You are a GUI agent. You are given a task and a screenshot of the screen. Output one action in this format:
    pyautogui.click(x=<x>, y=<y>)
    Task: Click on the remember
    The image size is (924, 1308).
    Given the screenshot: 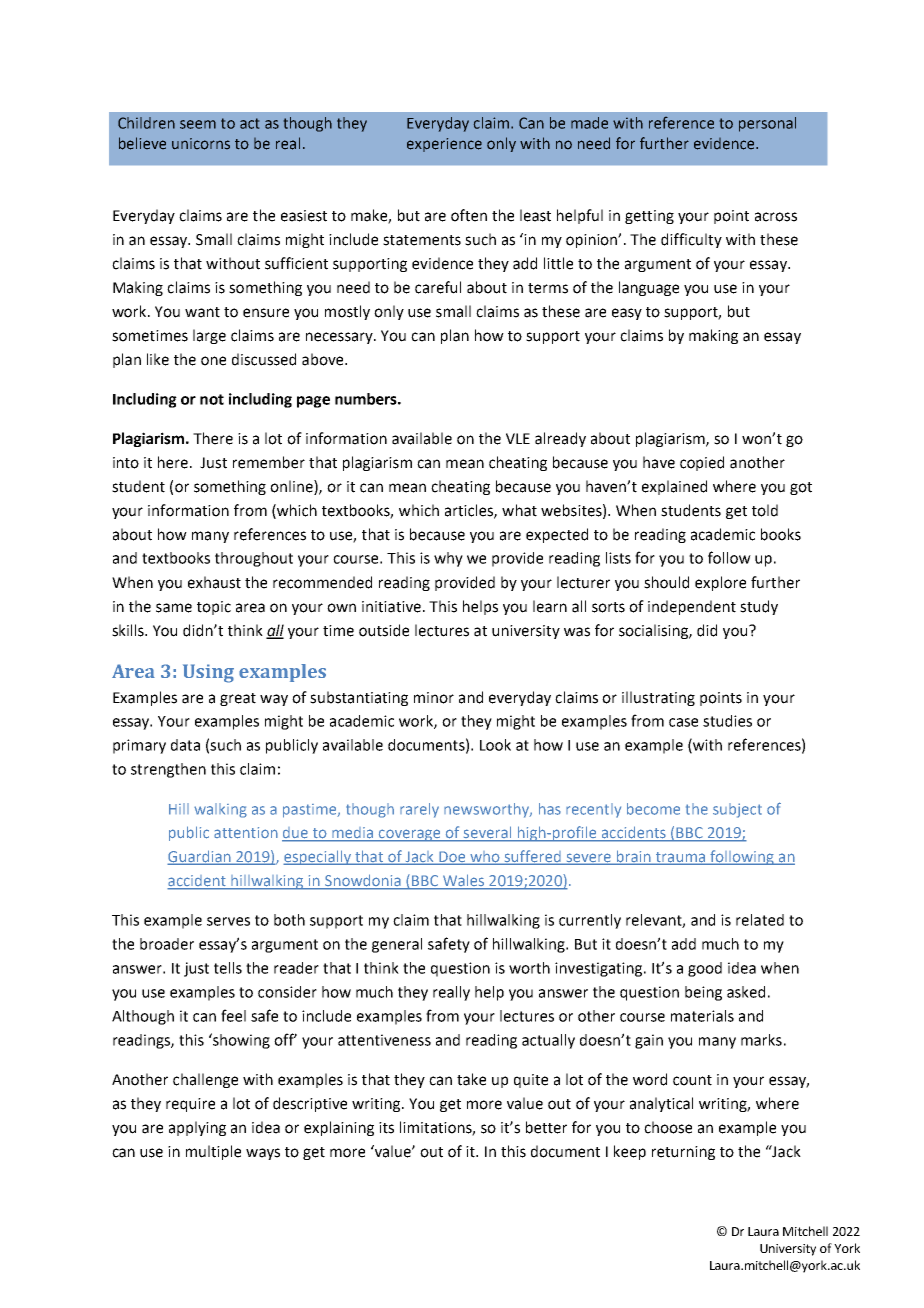 What is the action you would take?
    pyautogui.click(x=269, y=462)
